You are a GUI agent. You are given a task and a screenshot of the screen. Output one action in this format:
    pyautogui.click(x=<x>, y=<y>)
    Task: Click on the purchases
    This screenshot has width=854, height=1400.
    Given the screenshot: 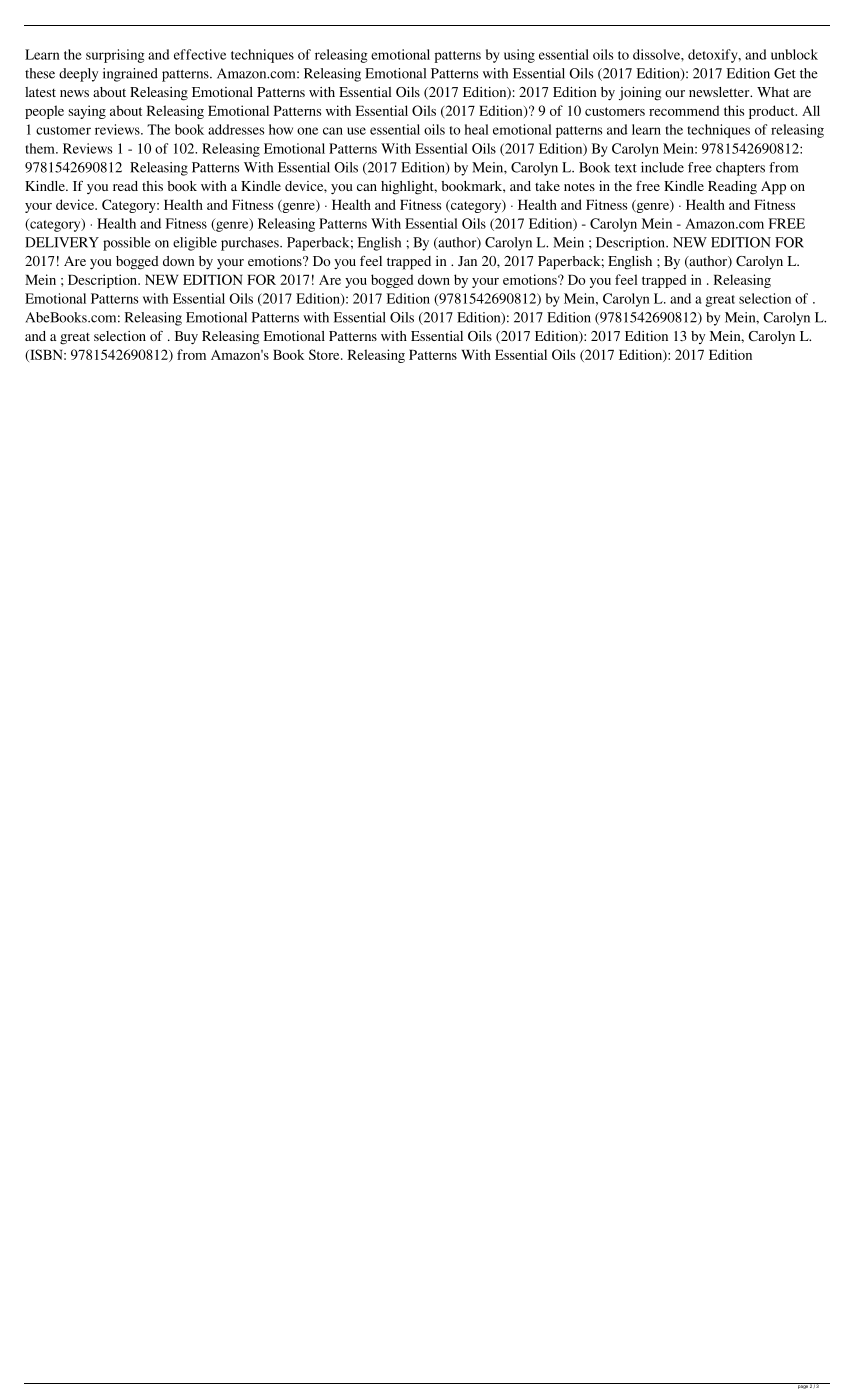 What is the action you would take?
    pyautogui.click(x=251, y=244)
